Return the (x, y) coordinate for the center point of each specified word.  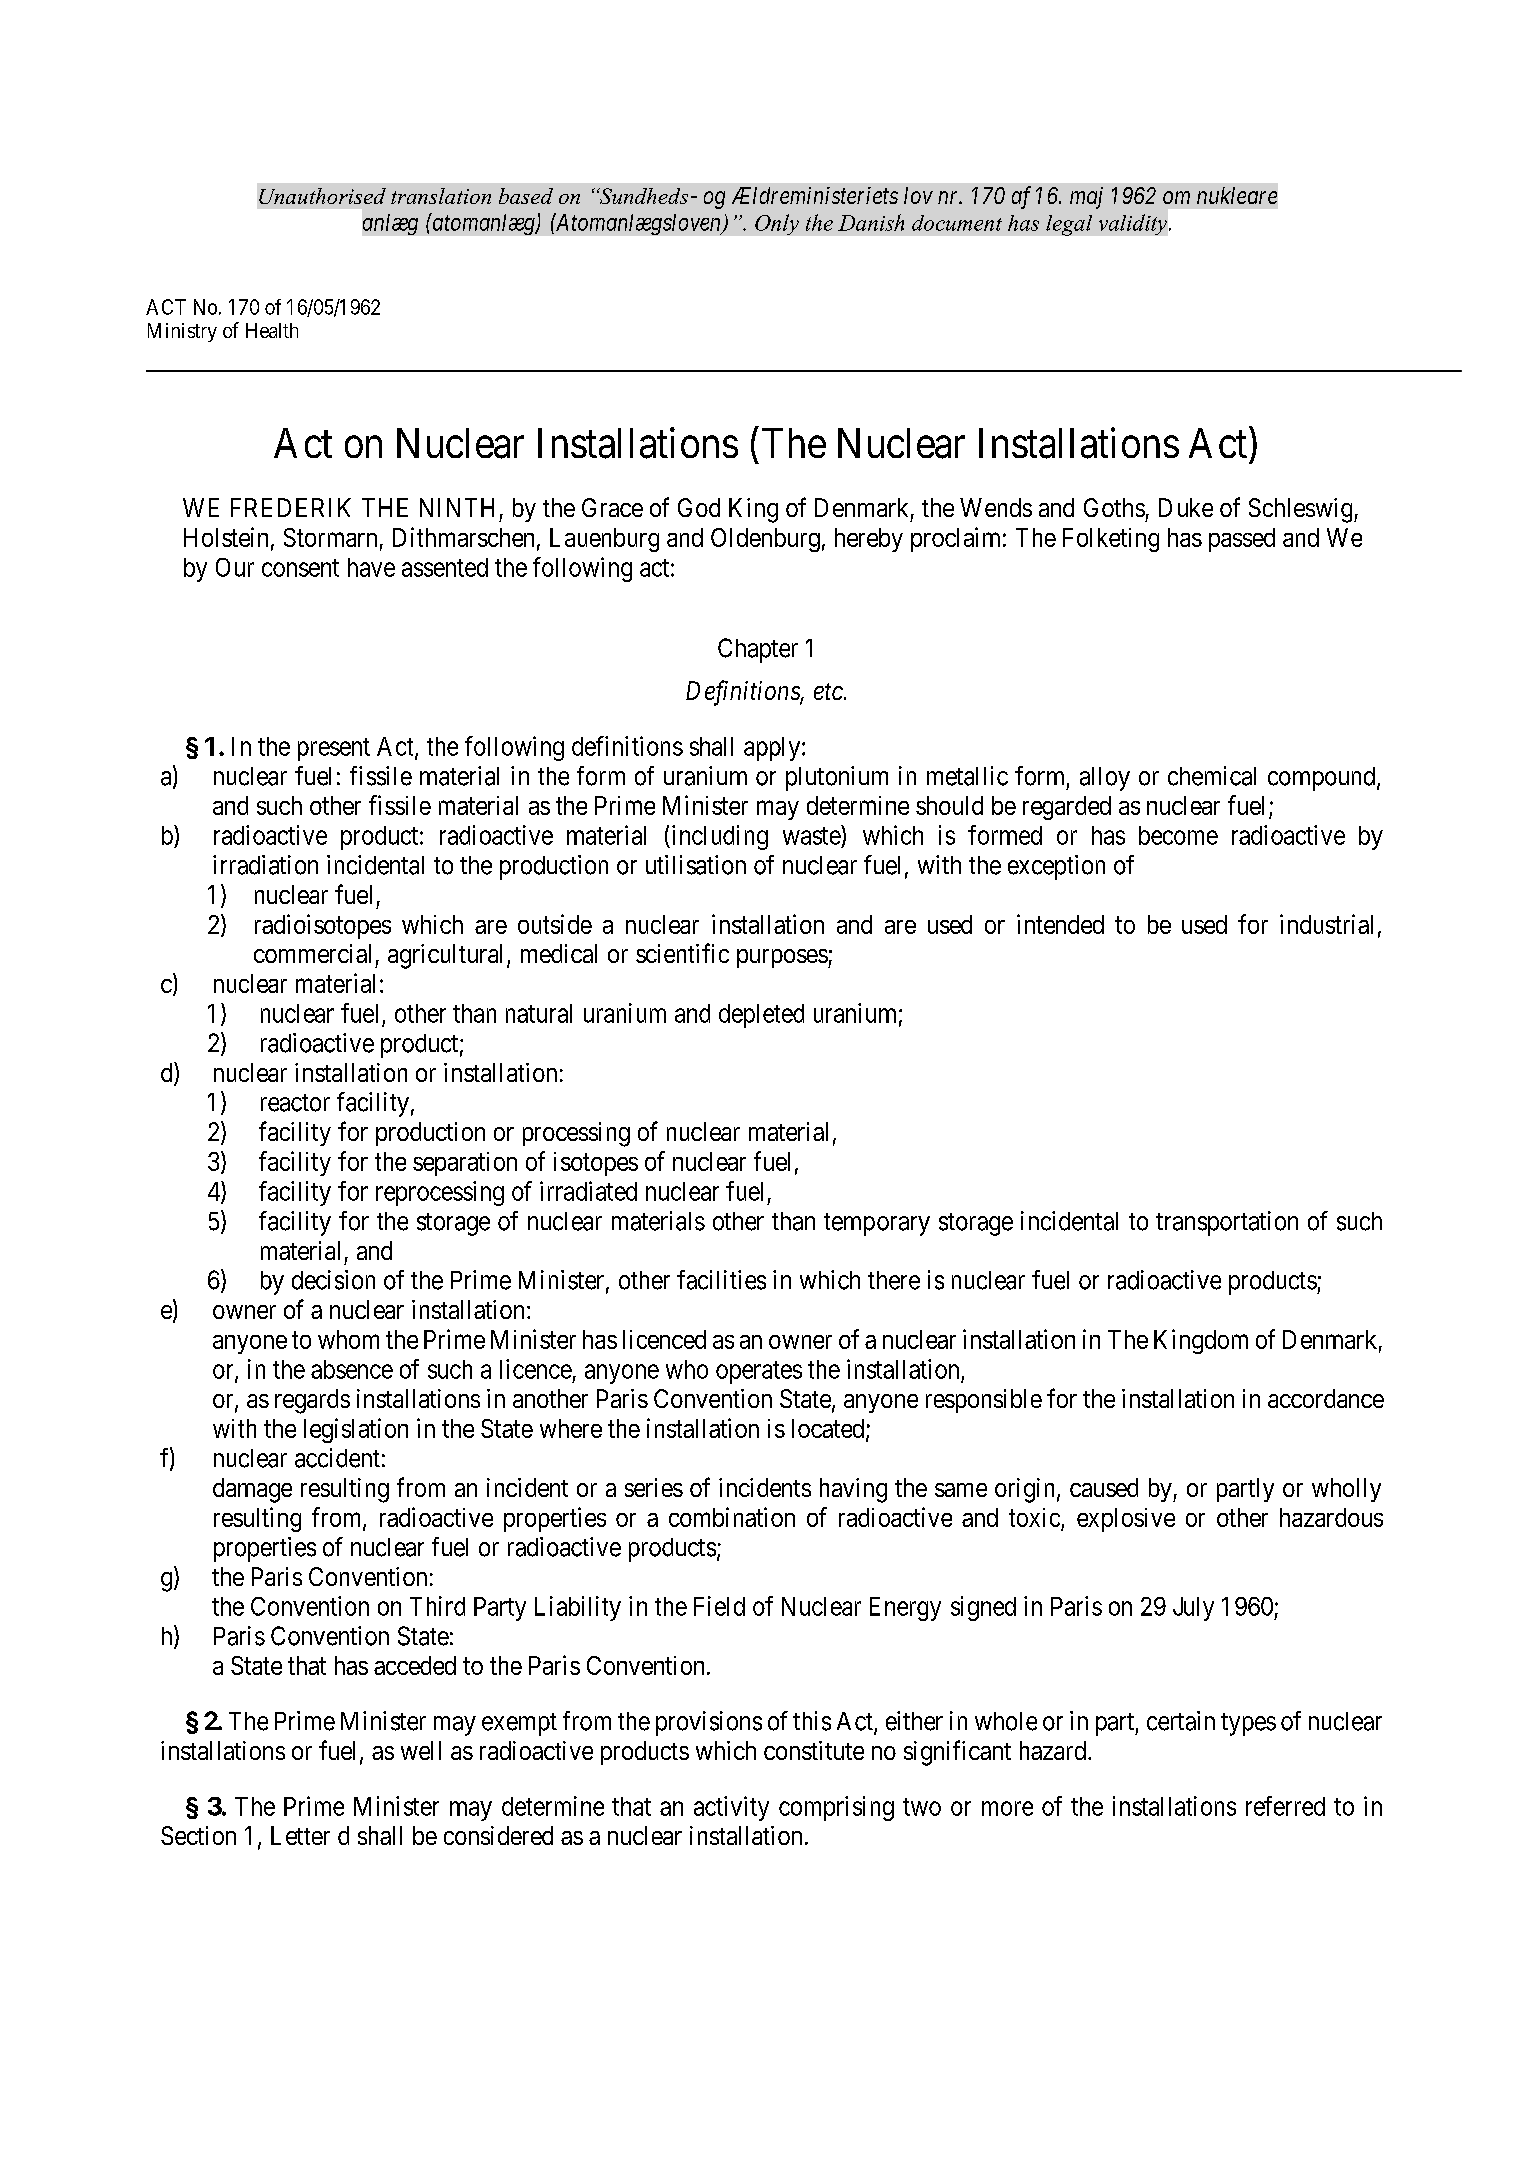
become (1178, 835)
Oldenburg (765, 540)
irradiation (265, 865)
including (718, 837)
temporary (877, 1224)
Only (777, 224)
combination (732, 1517)
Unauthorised (322, 196)
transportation (1227, 1223)
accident (337, 1458)
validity (1133, 224)
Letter (300, 1835)
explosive (1126, 1520)
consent (300, 568)
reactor (295, 1103)
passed (1242, 540)
